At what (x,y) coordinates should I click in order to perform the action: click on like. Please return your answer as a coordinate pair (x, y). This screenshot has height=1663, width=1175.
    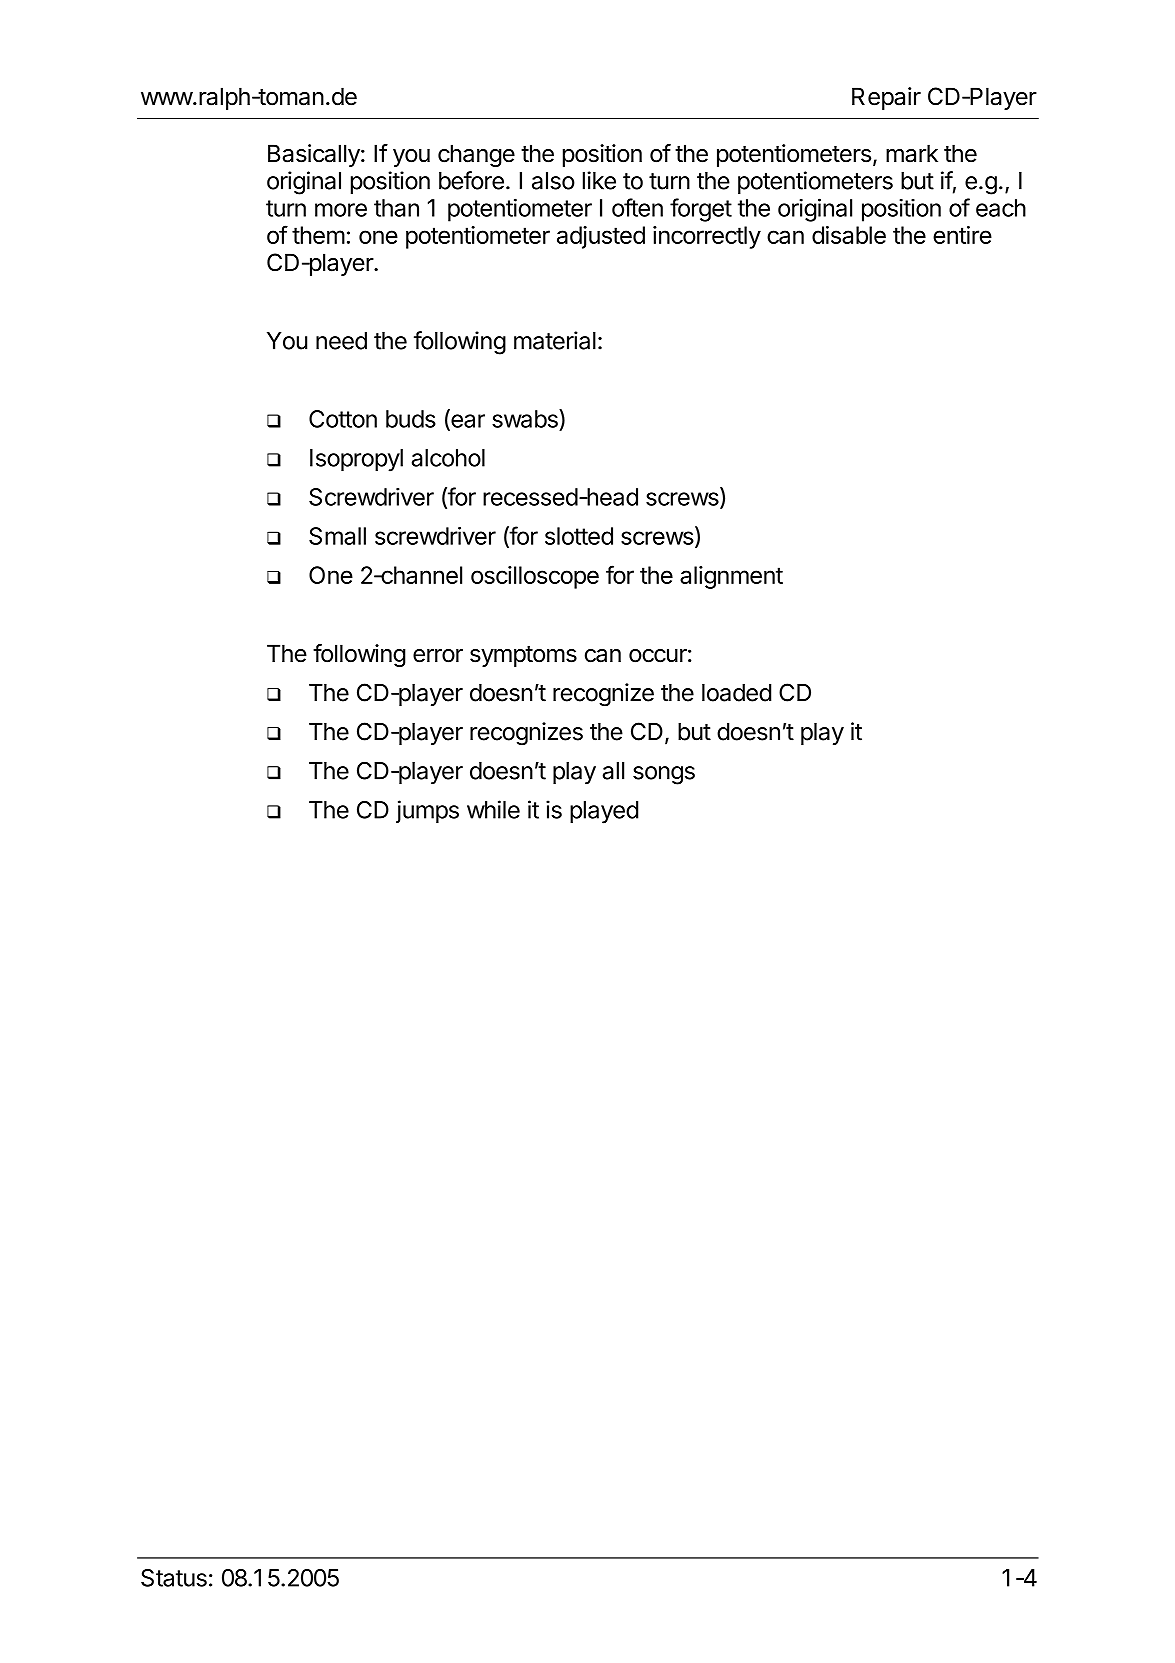
    Looking at the image, I should click on (599, 180).
